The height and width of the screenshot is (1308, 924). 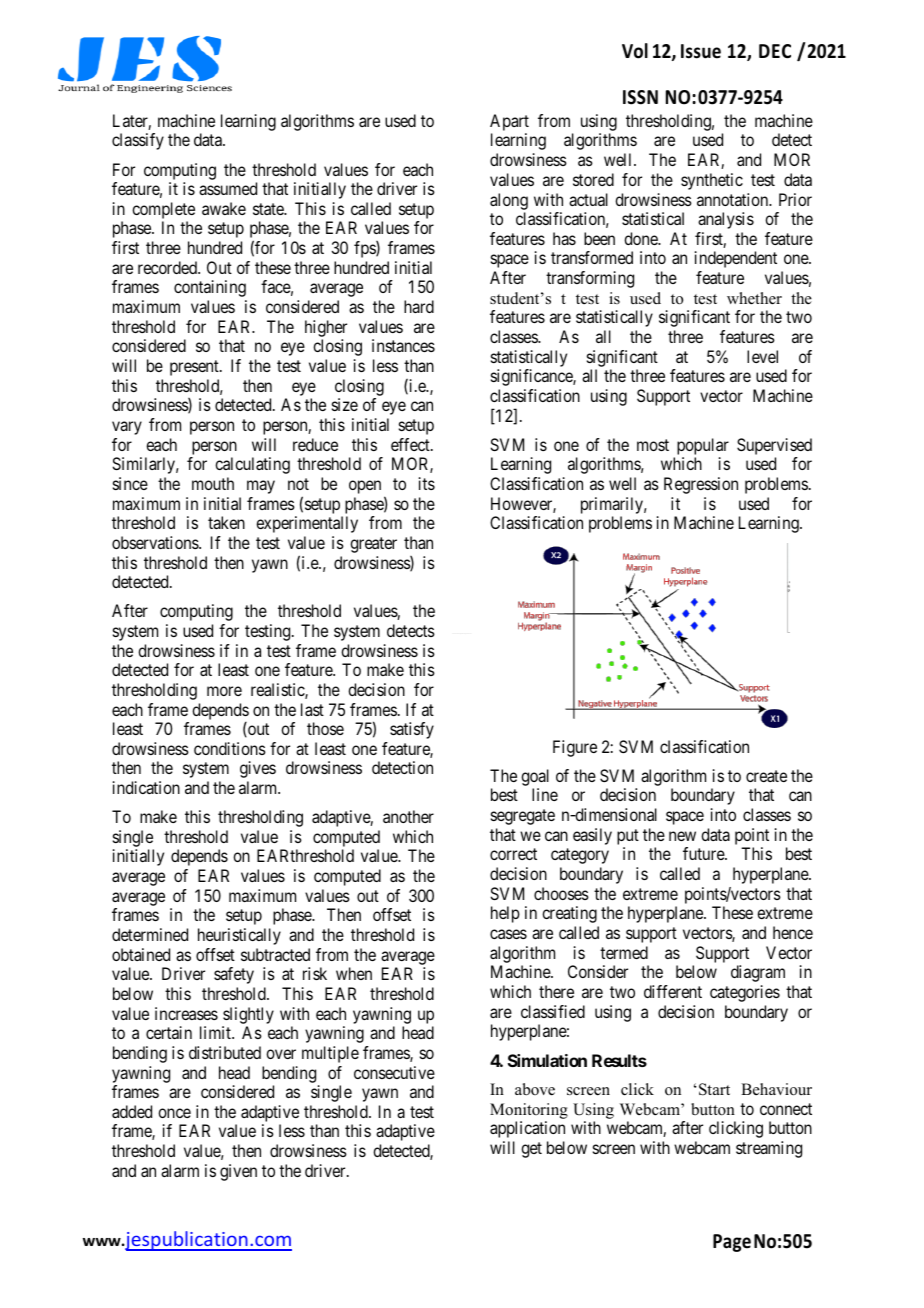 I want to click on correct, so click(x=513, y=854).
